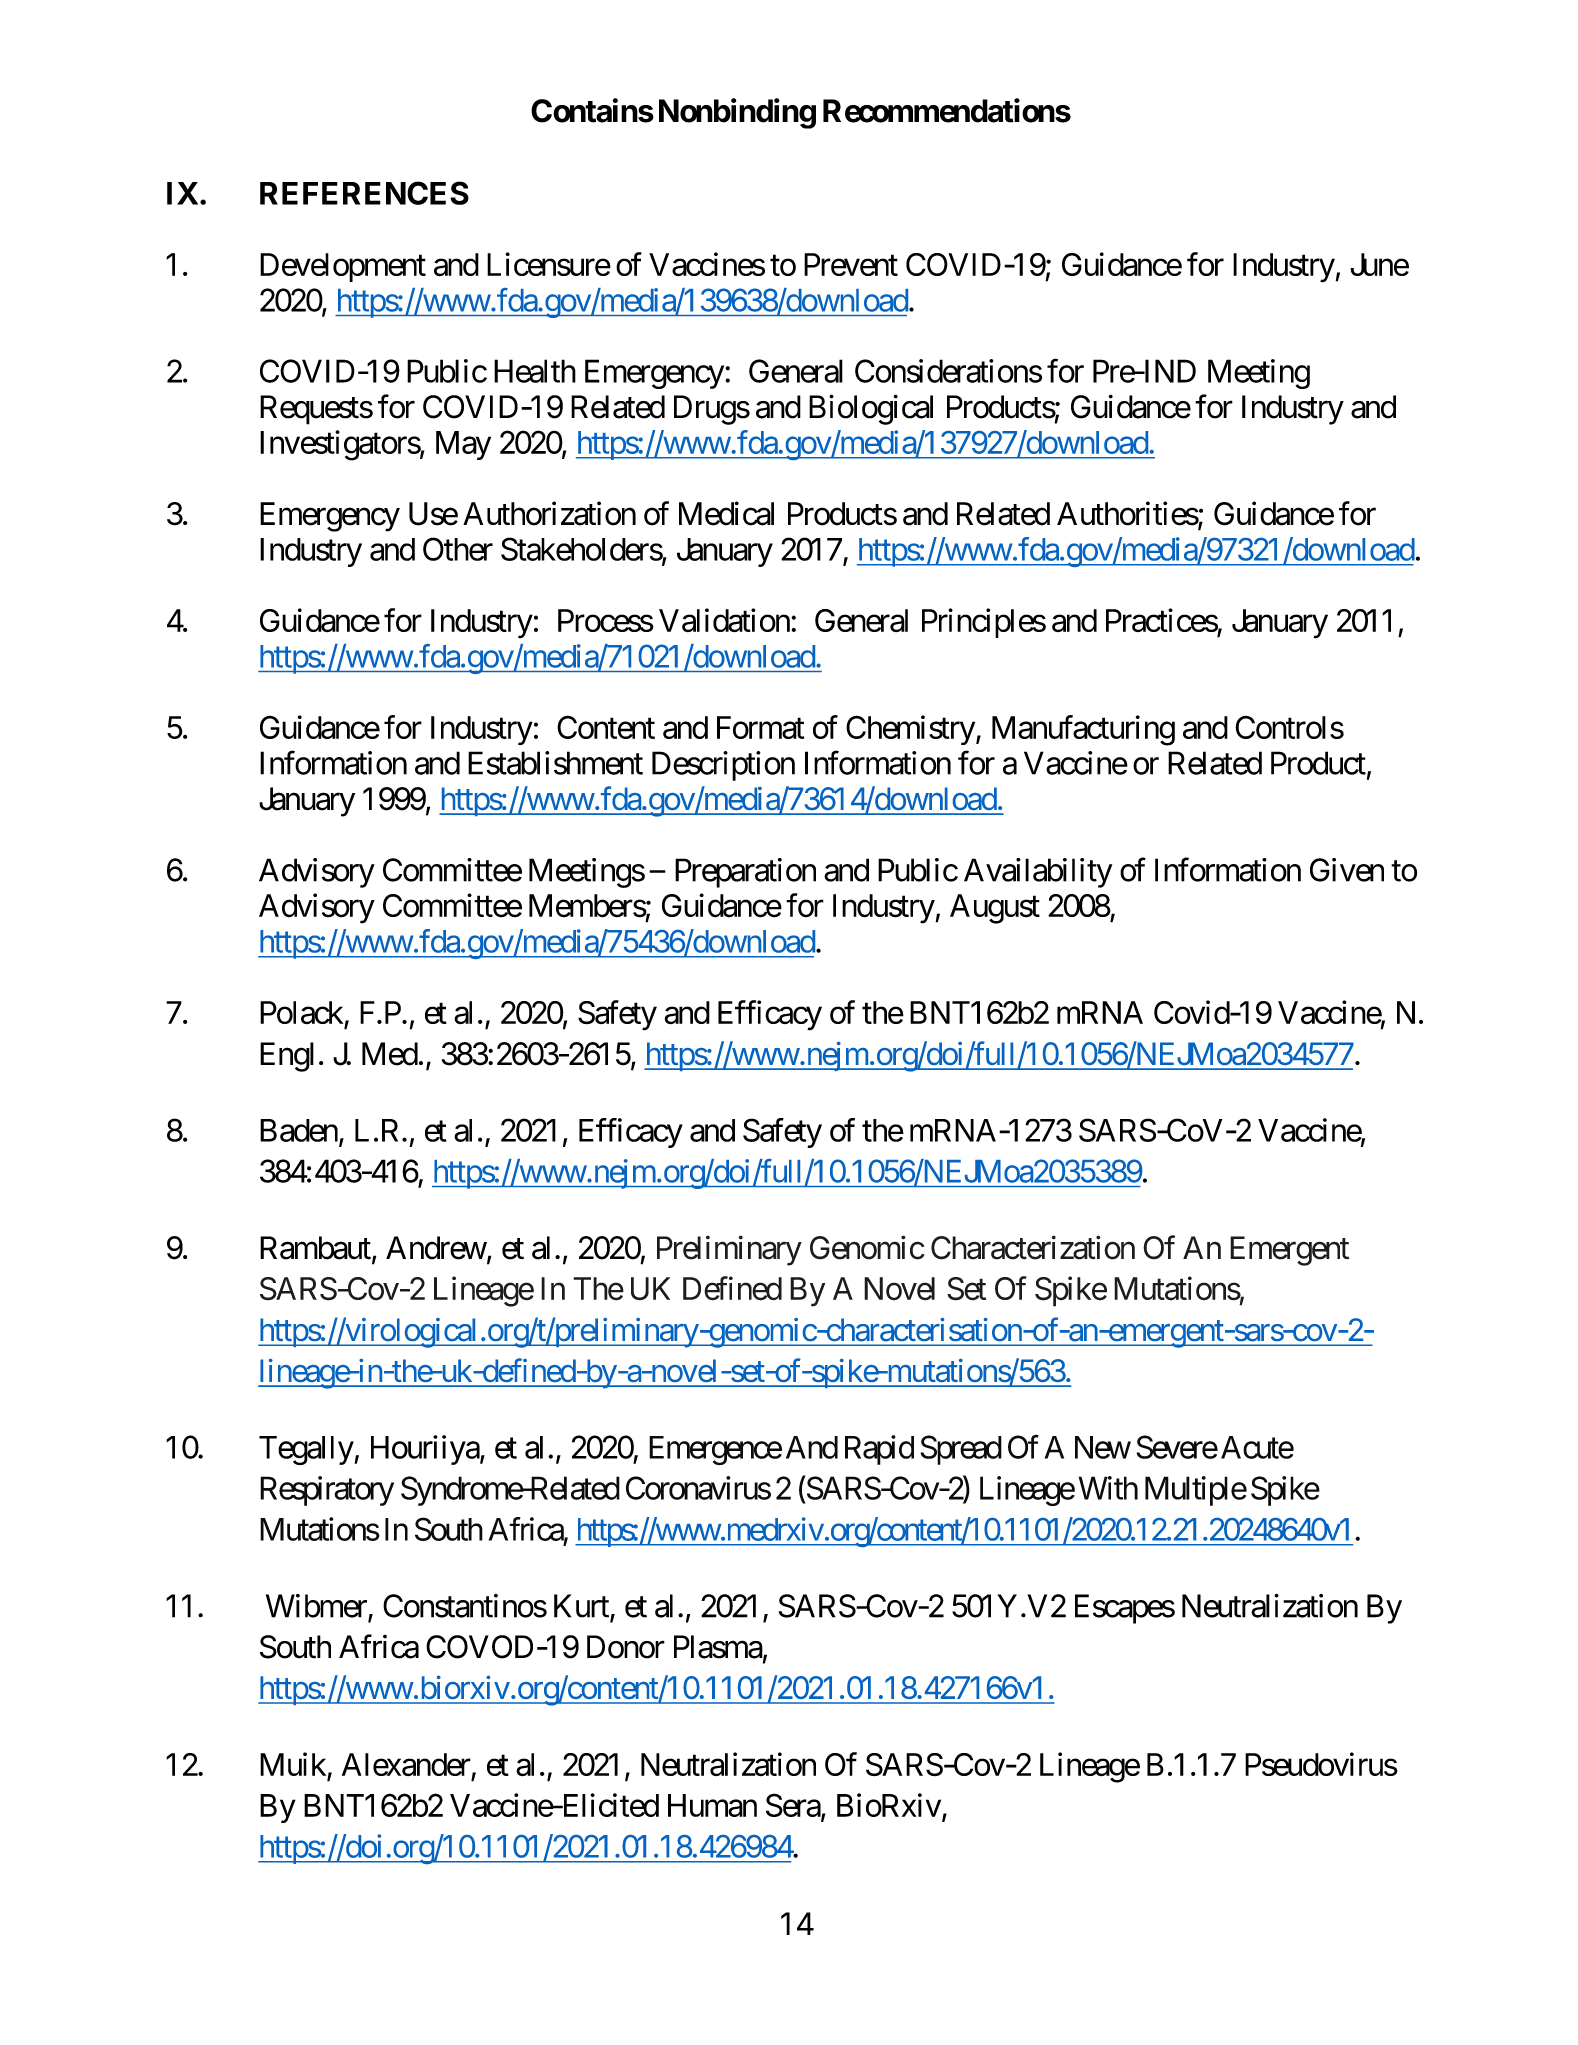  What do you see at coordinates (871, 409) in the image?
I see `Biological` at bounding box center [871, 409].
